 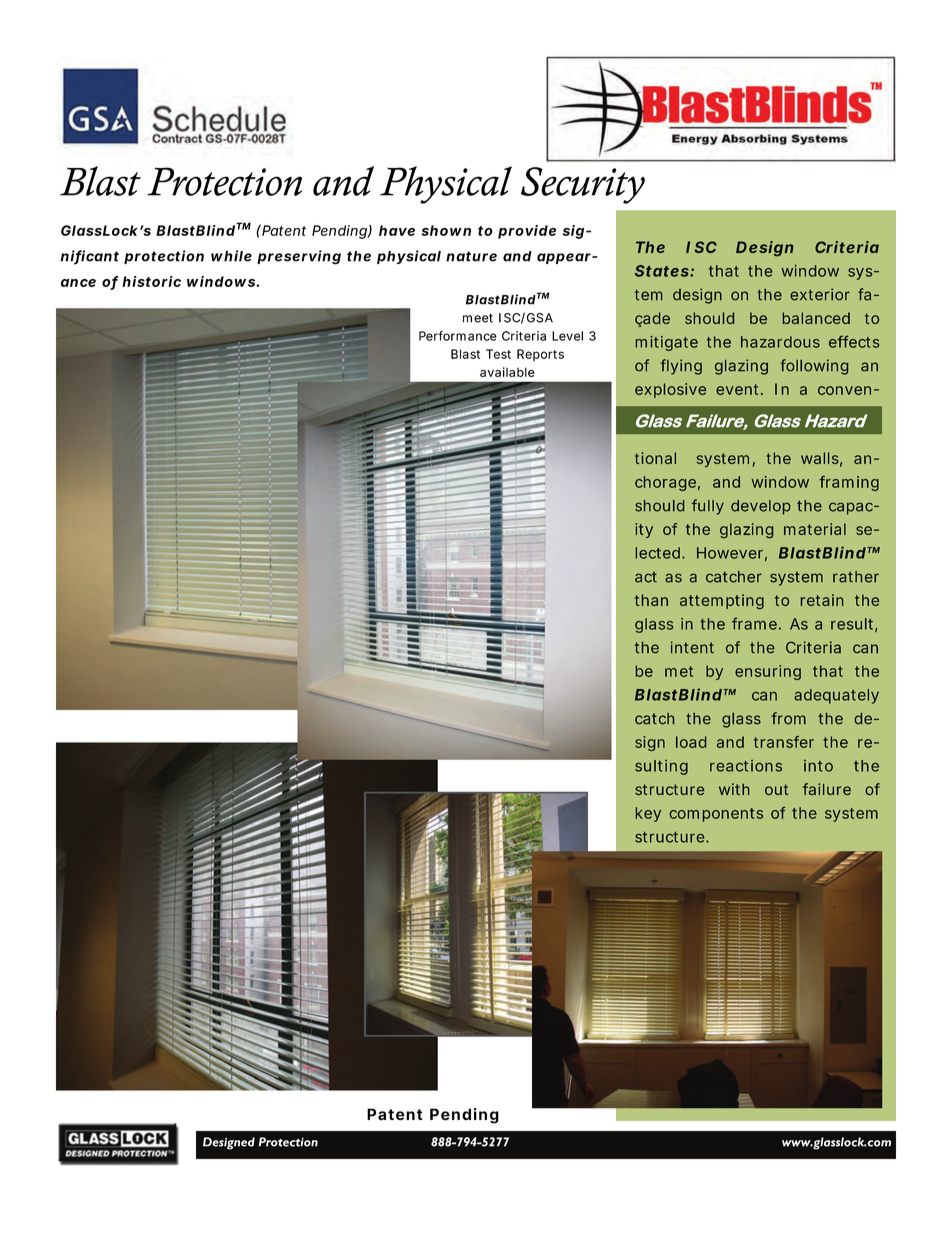 I want to click on following, so click(x=814, y=367).
